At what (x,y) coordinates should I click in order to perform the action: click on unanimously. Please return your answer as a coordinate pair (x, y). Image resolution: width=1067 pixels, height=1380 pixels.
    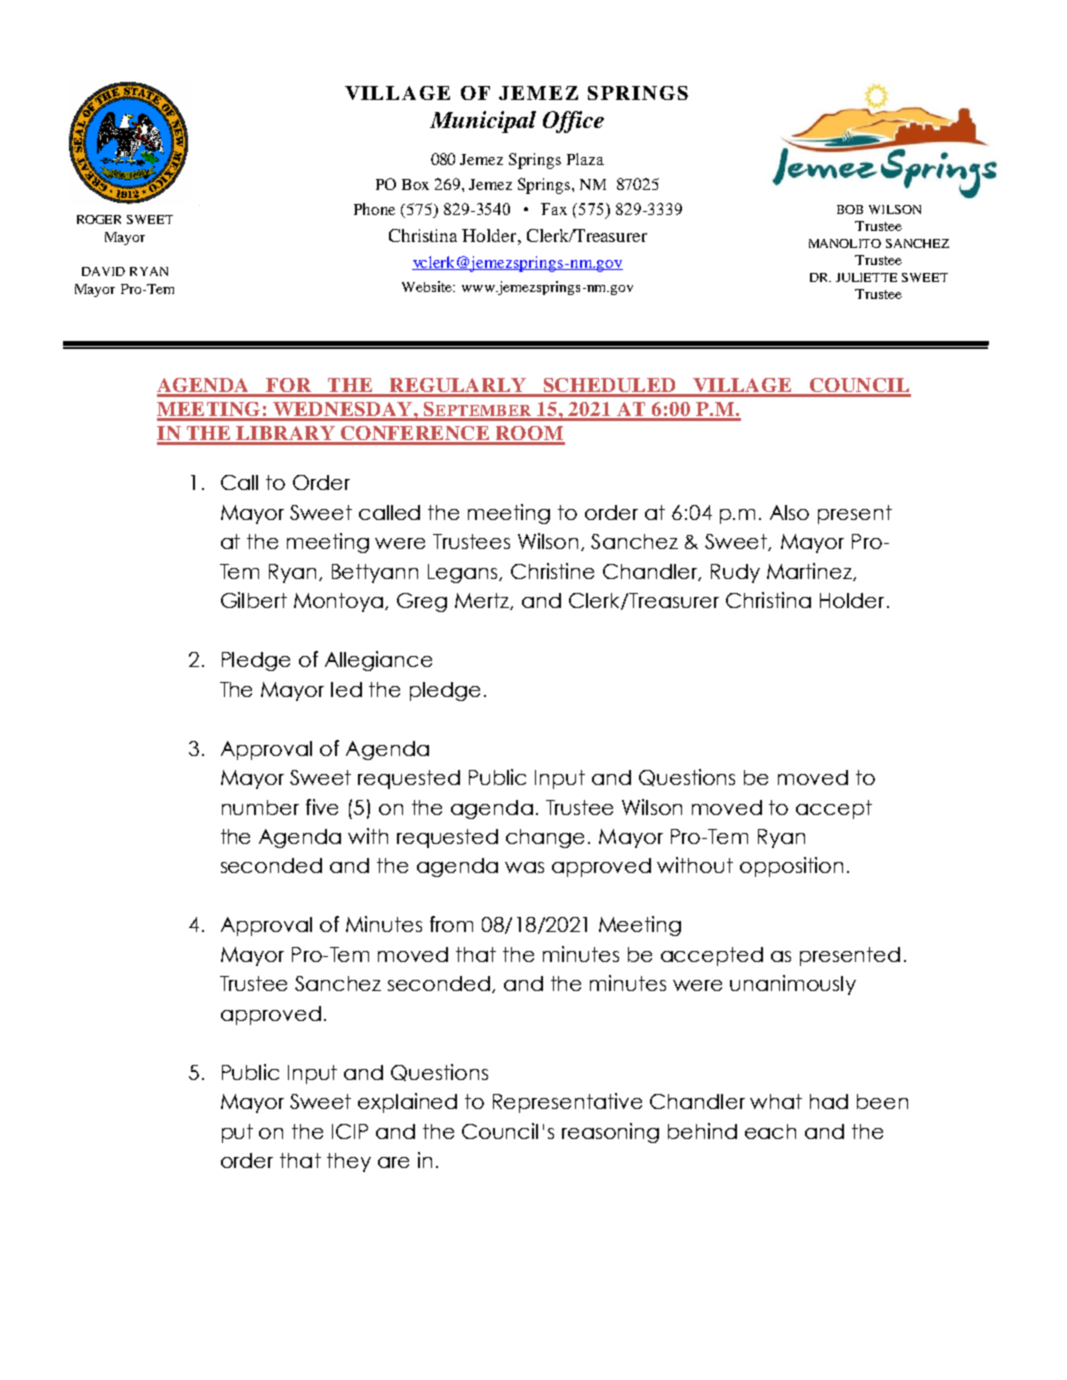
    Looking at the image, I should click on (793, 985).
